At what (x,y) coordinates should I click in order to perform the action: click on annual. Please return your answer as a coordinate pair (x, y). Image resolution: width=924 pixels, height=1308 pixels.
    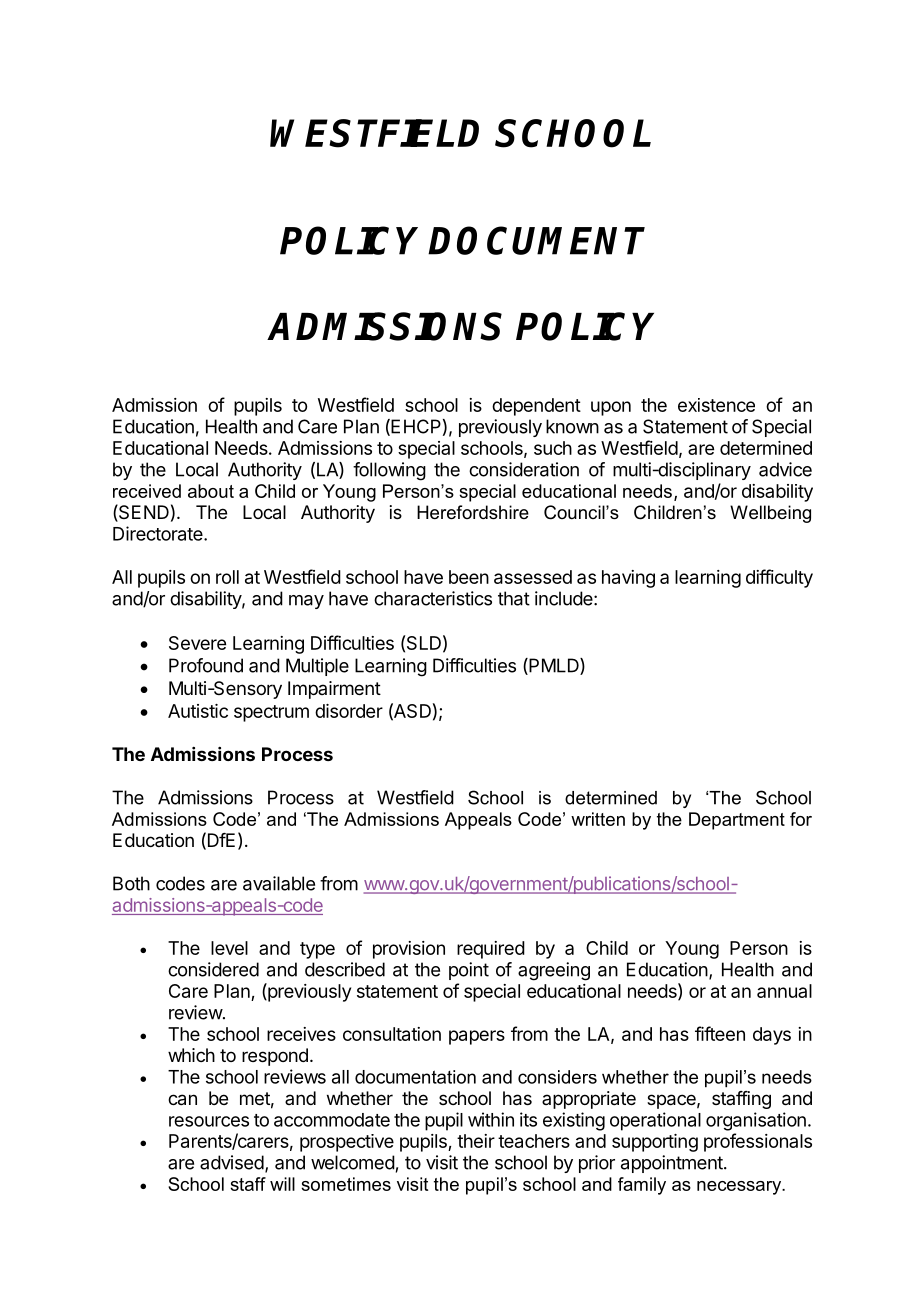
    Looking at the image, I should click on (784, 991).
